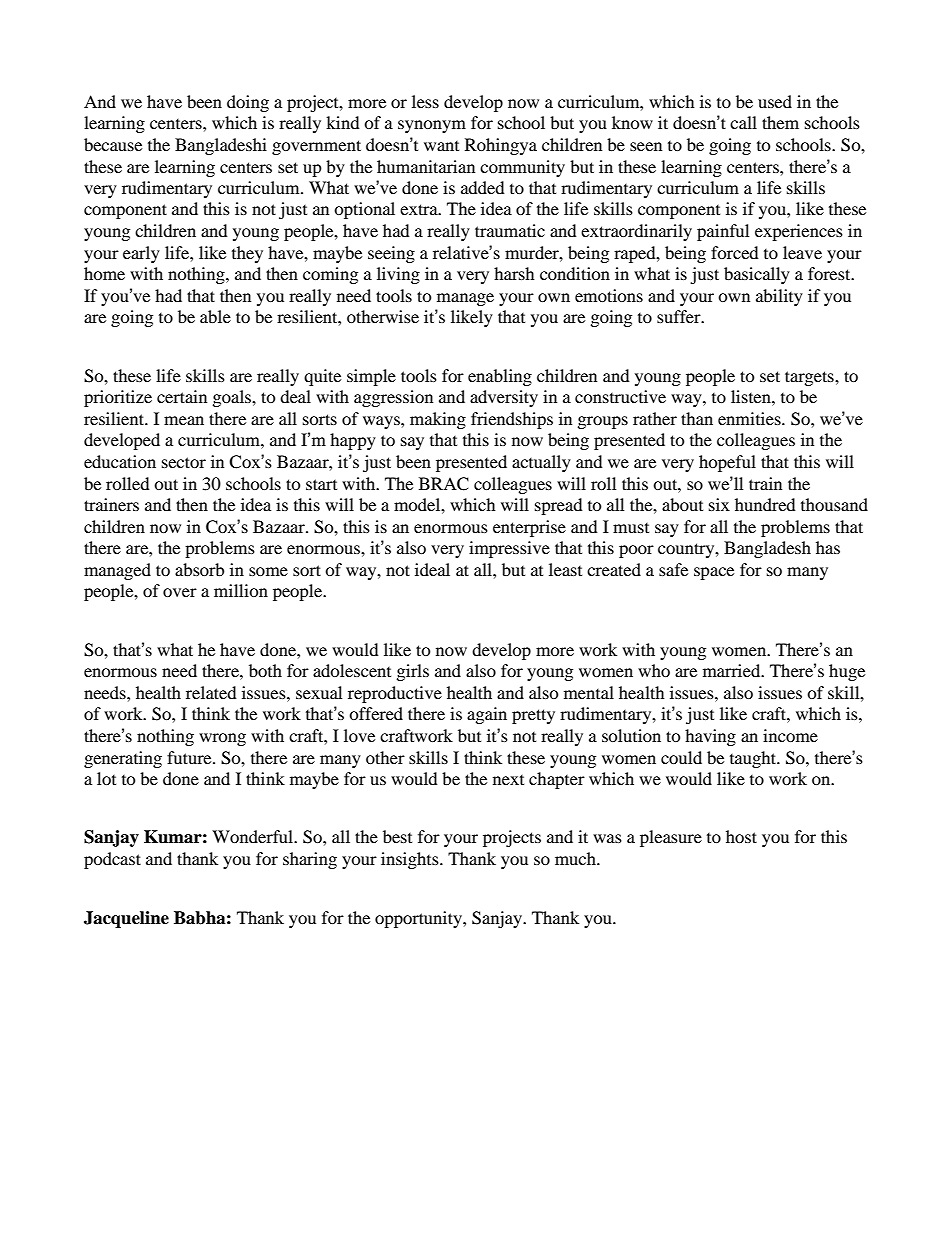 The width and height of the image is (952, 1233). What do you see at coordinates (432, 126) in the image?
I see `synonym` at bounding box center [432, 126].
